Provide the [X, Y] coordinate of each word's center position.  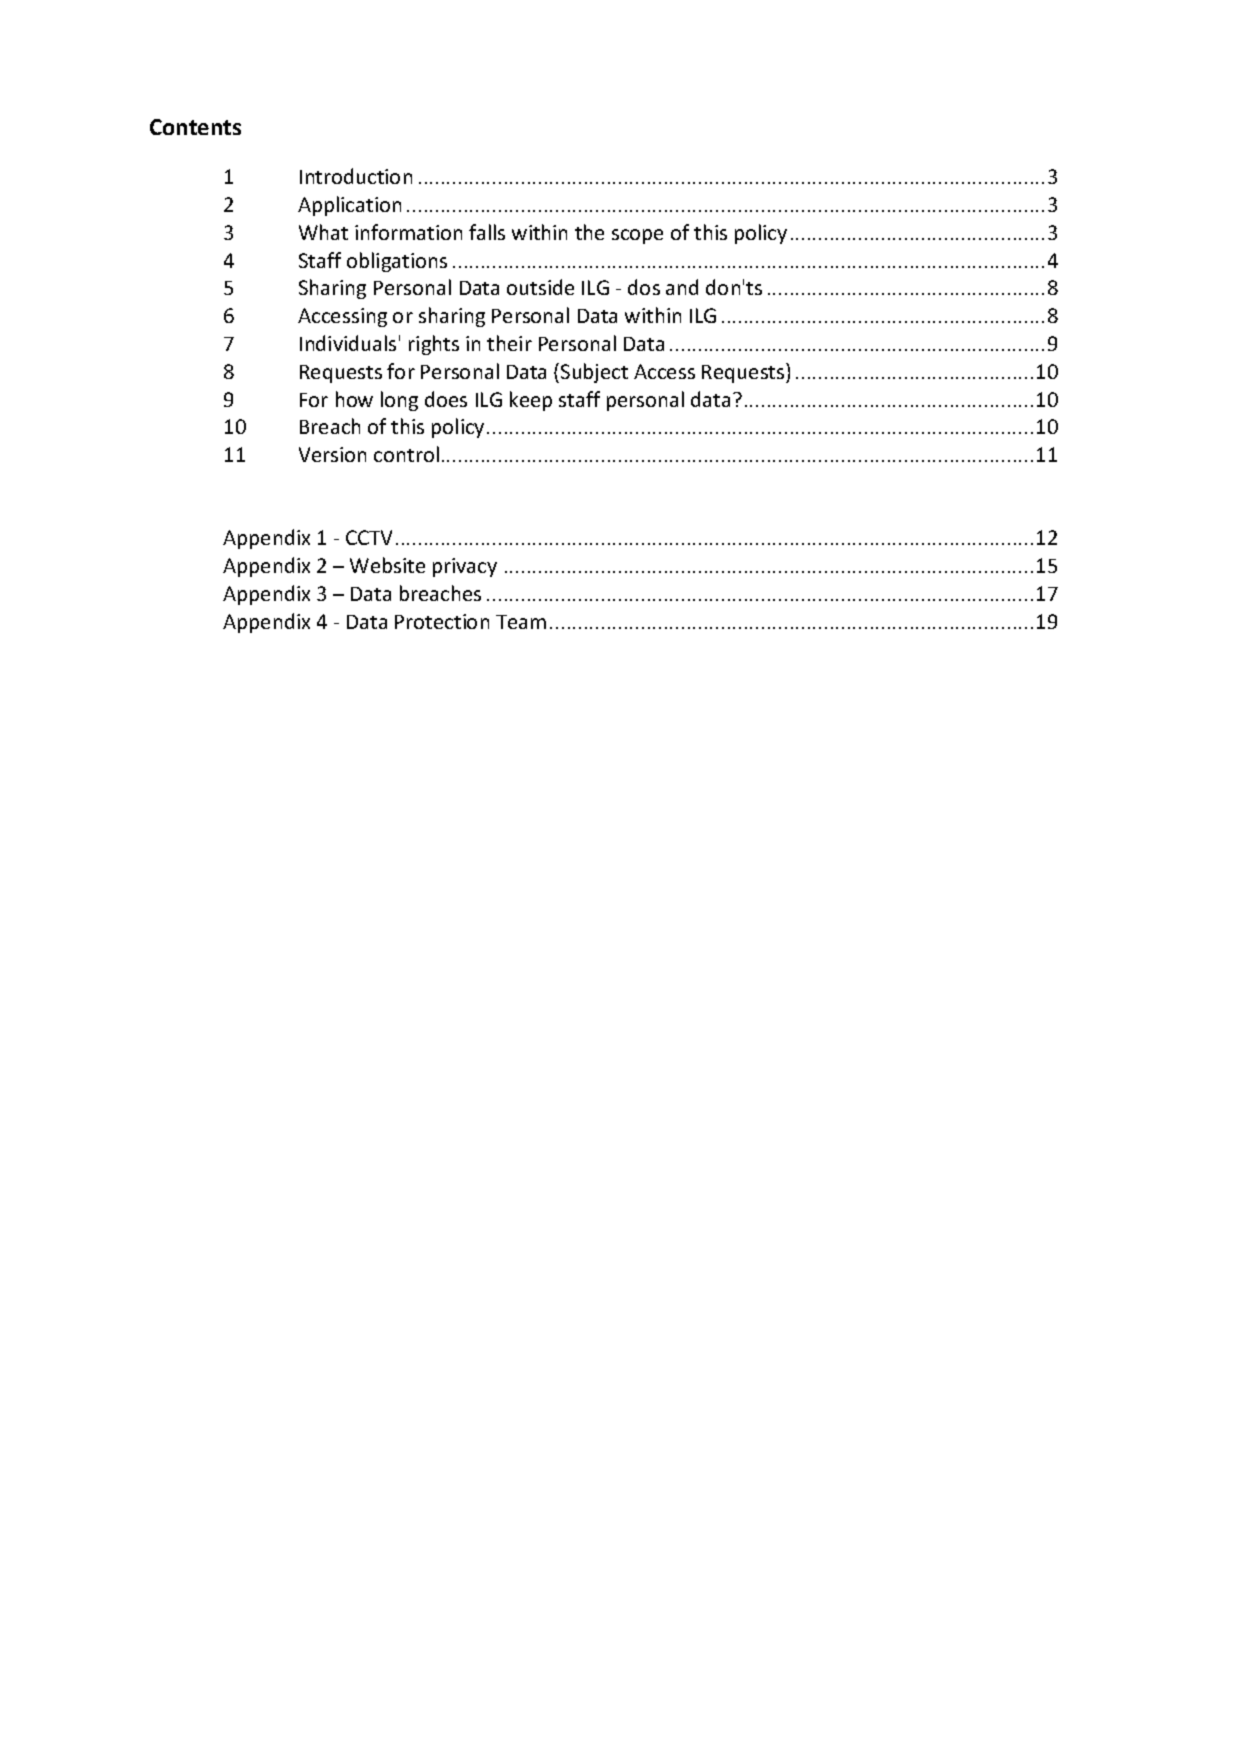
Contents [195, 127]
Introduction [356, 176]
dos [644, 287]
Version [332, 454]
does [446, 399]
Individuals [348, 343]
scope [637, 236]
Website [387, 565]
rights [434, 345]
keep [531, 401]
